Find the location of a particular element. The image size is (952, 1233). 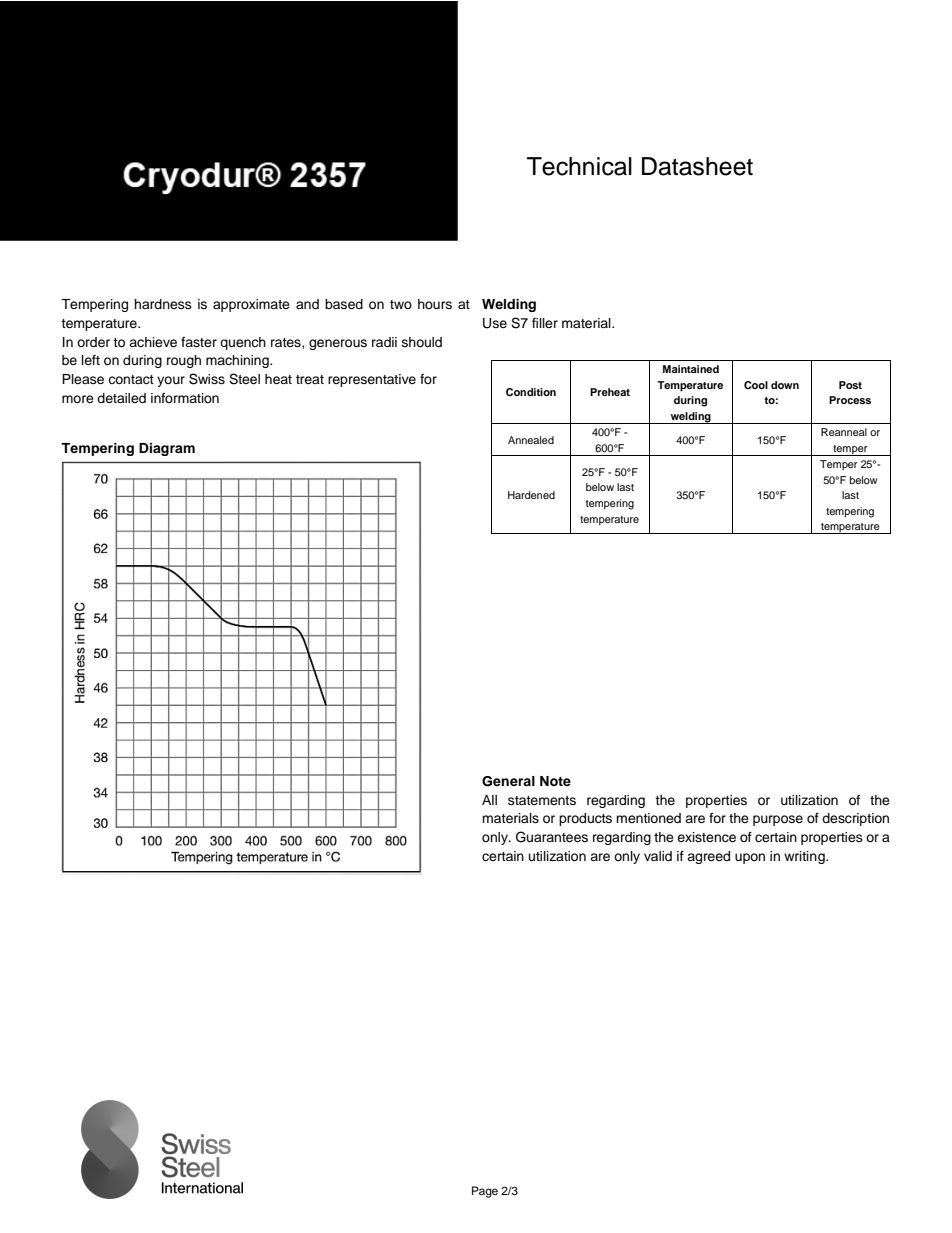

Technical is located at coordinates (579, 166).
